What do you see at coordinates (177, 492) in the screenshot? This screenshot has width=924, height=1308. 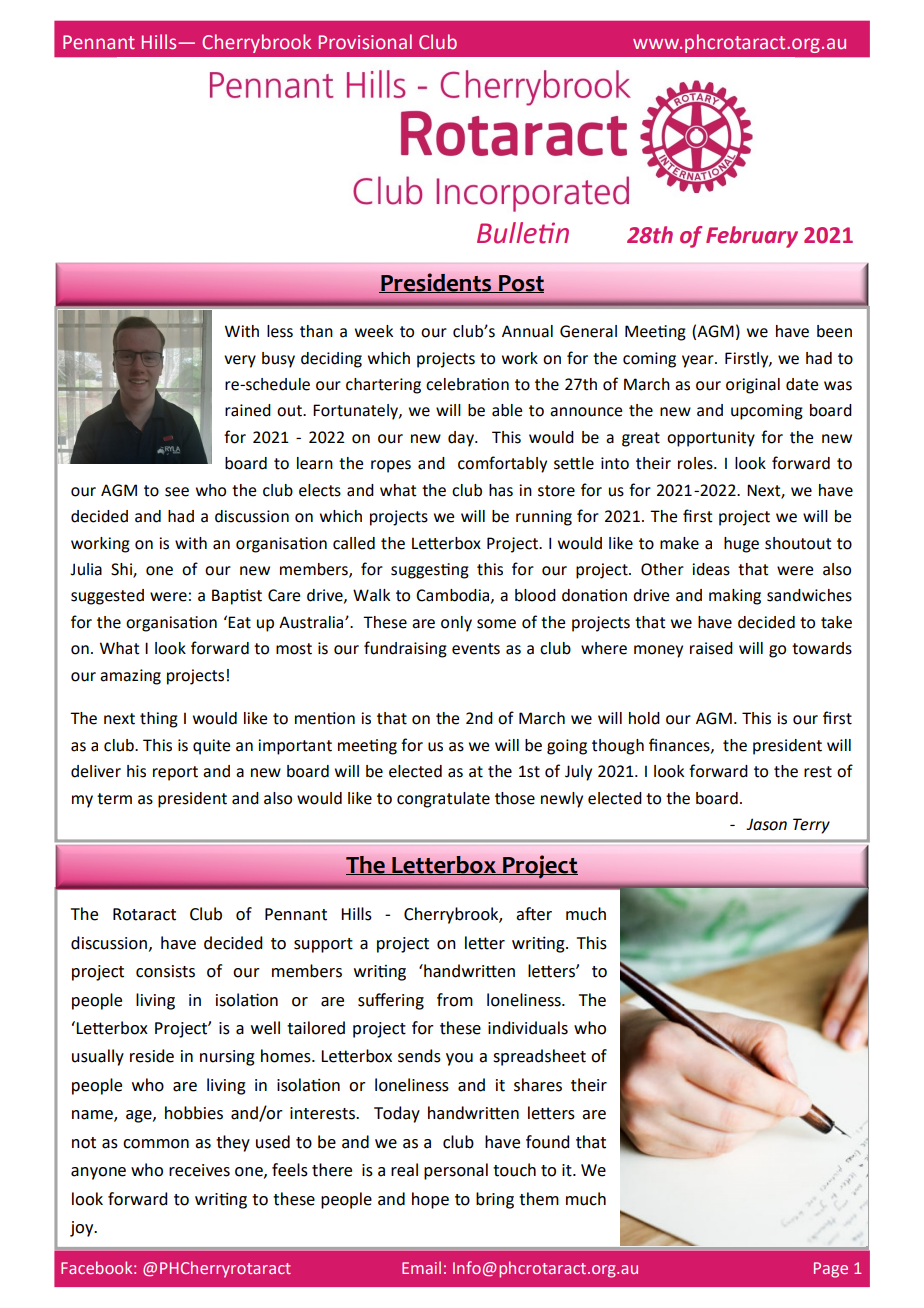 I see `see` at bounding box center [177, 492].
